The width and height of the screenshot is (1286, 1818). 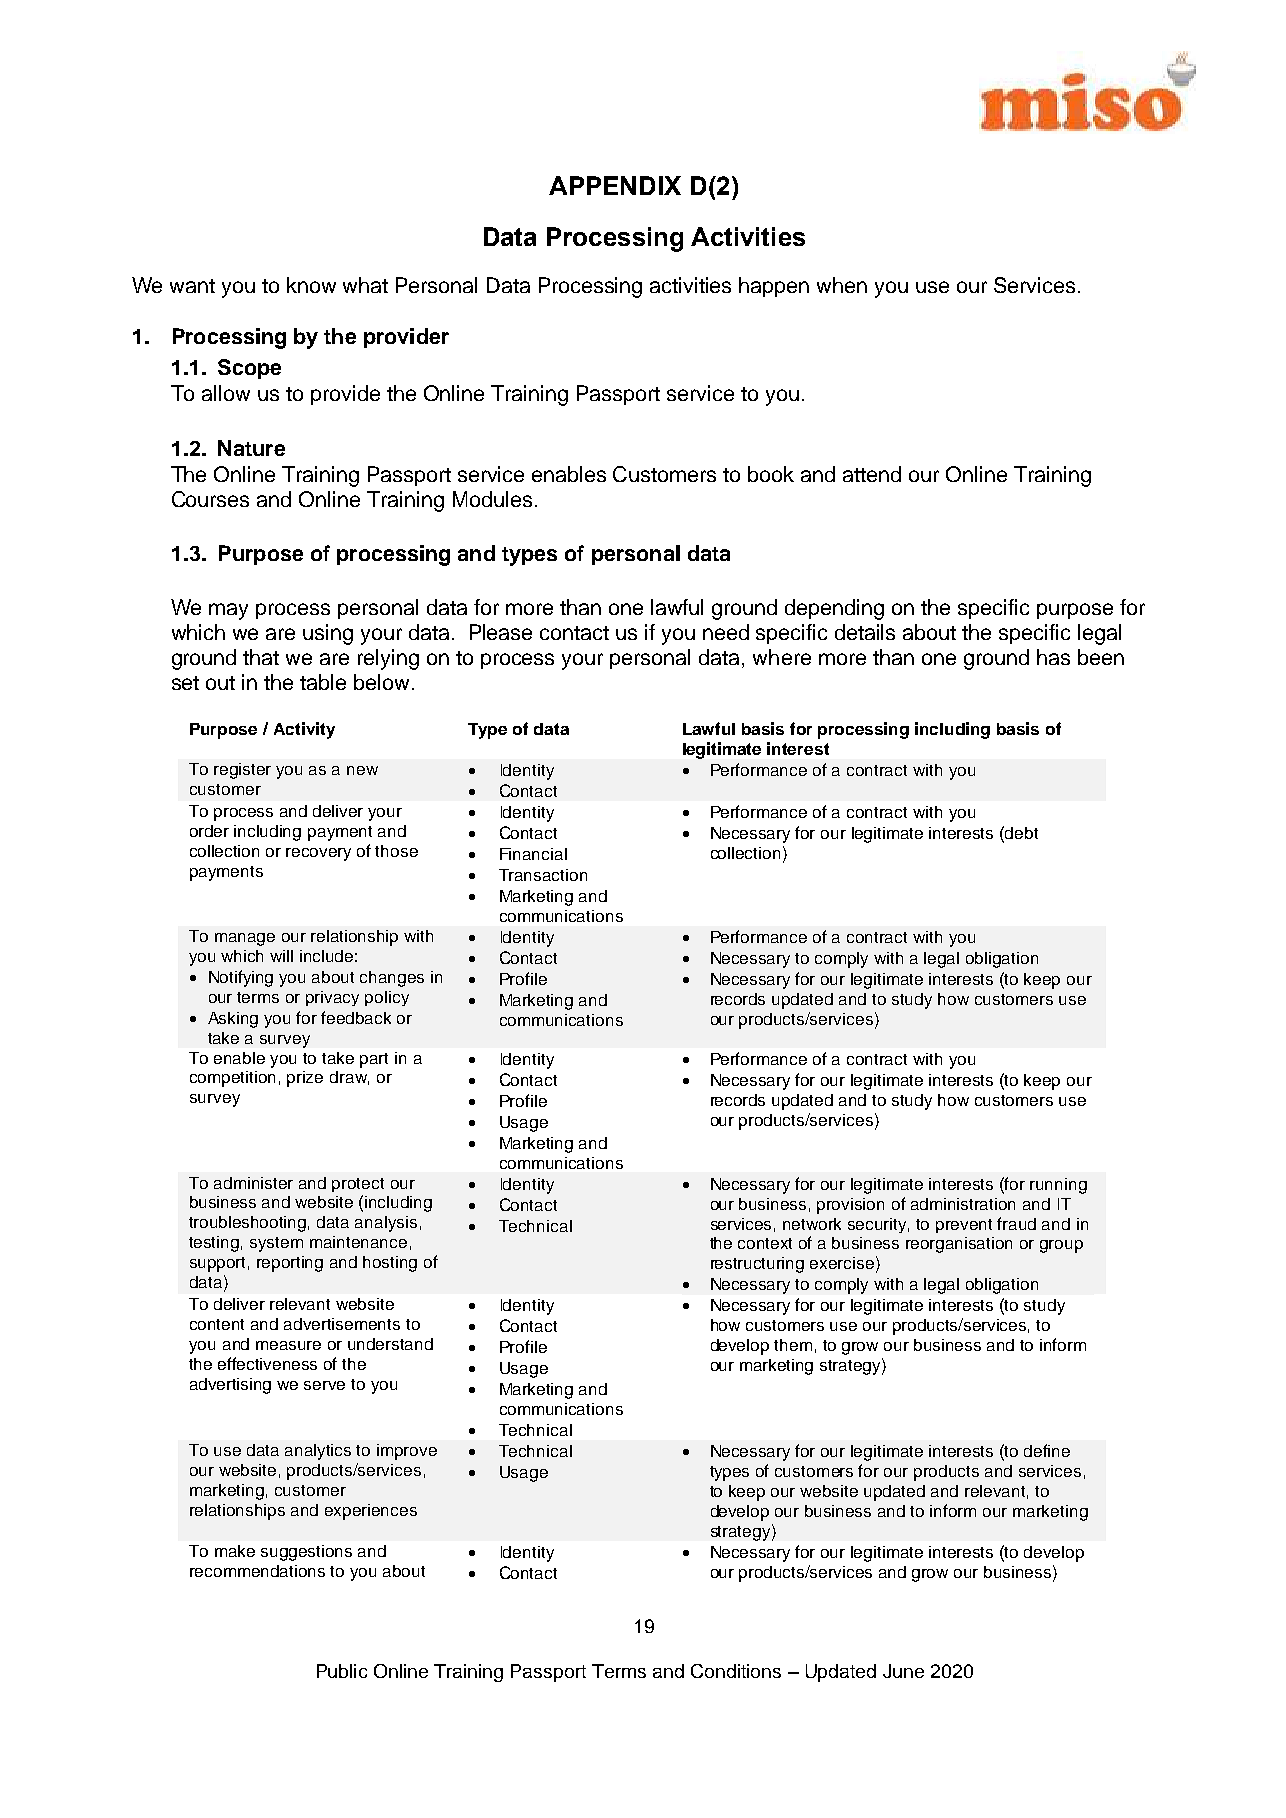 I want to click on Conditions, so click(x=736, y=1671).
